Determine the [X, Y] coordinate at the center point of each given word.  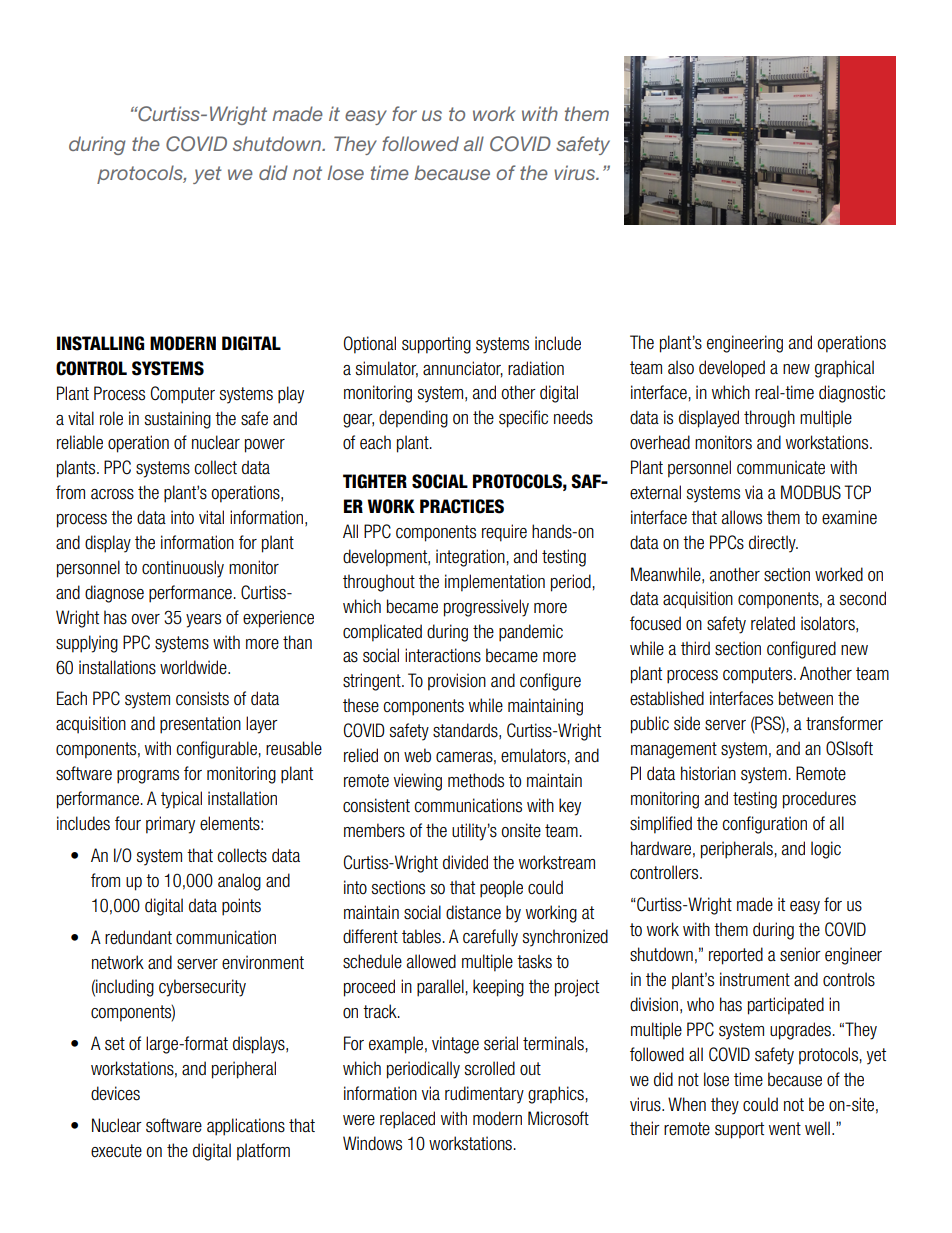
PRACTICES [462, 506]
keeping [498, 988]
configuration [764, 825]
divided [465, 862]
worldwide [194, 667]
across [112, 494]
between [806, 698]
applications [246, 1127]
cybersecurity [202, 988]
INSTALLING [100, 343]
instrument [755, 979]
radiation [536, 368]
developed [732, 369]
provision [457, 682]
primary [170, 825]
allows [742, 517]
